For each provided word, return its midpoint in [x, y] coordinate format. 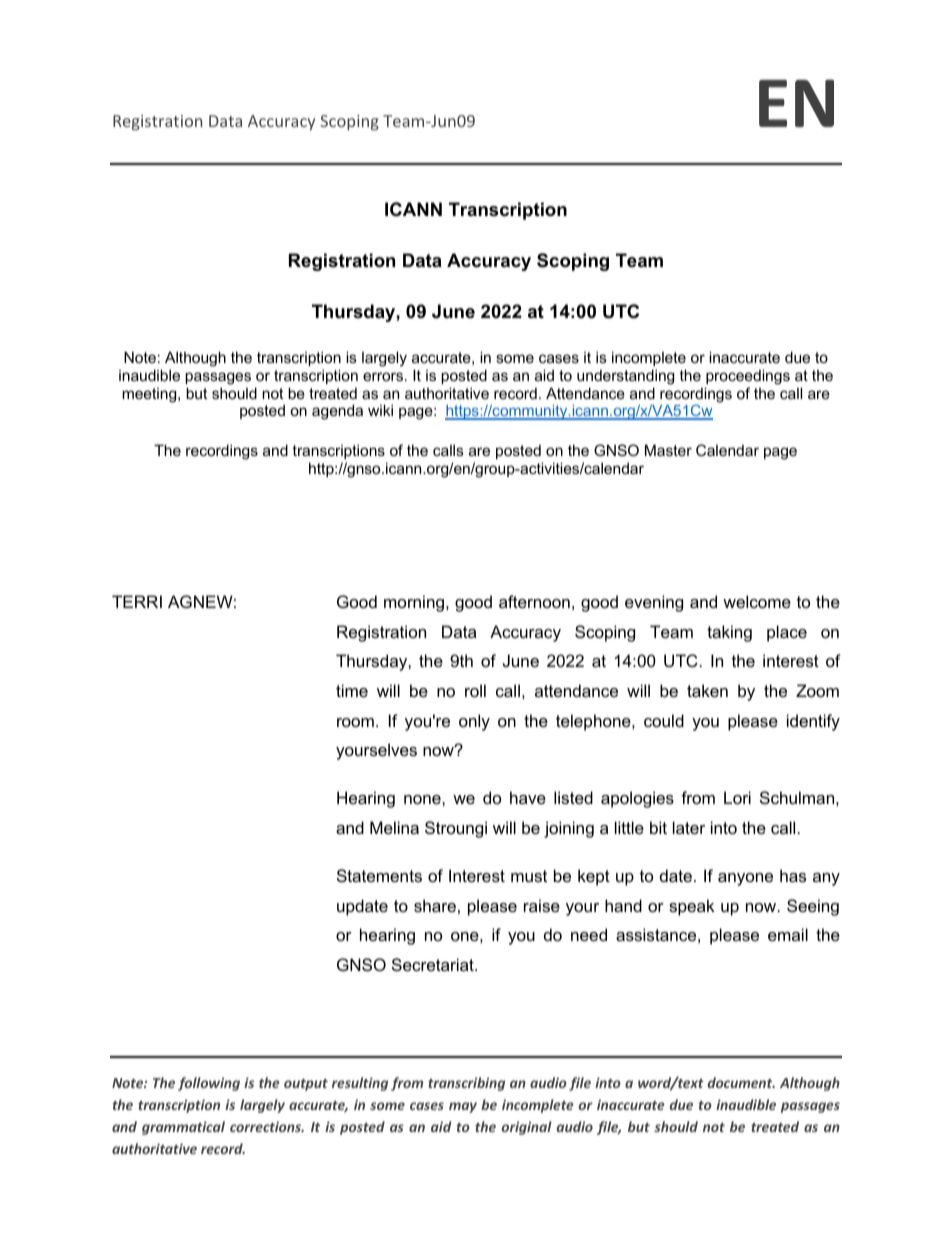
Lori [737, 797]
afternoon [534, 601]
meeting [150, 395]
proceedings [748, 377]
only [474, 722]
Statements [379, 875]
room [355, 722]
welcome [757, 601]
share [435, 905]
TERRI [137, 601]
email [788, 934]
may [463, 1107]
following [209, 1084]
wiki [380, 410]
